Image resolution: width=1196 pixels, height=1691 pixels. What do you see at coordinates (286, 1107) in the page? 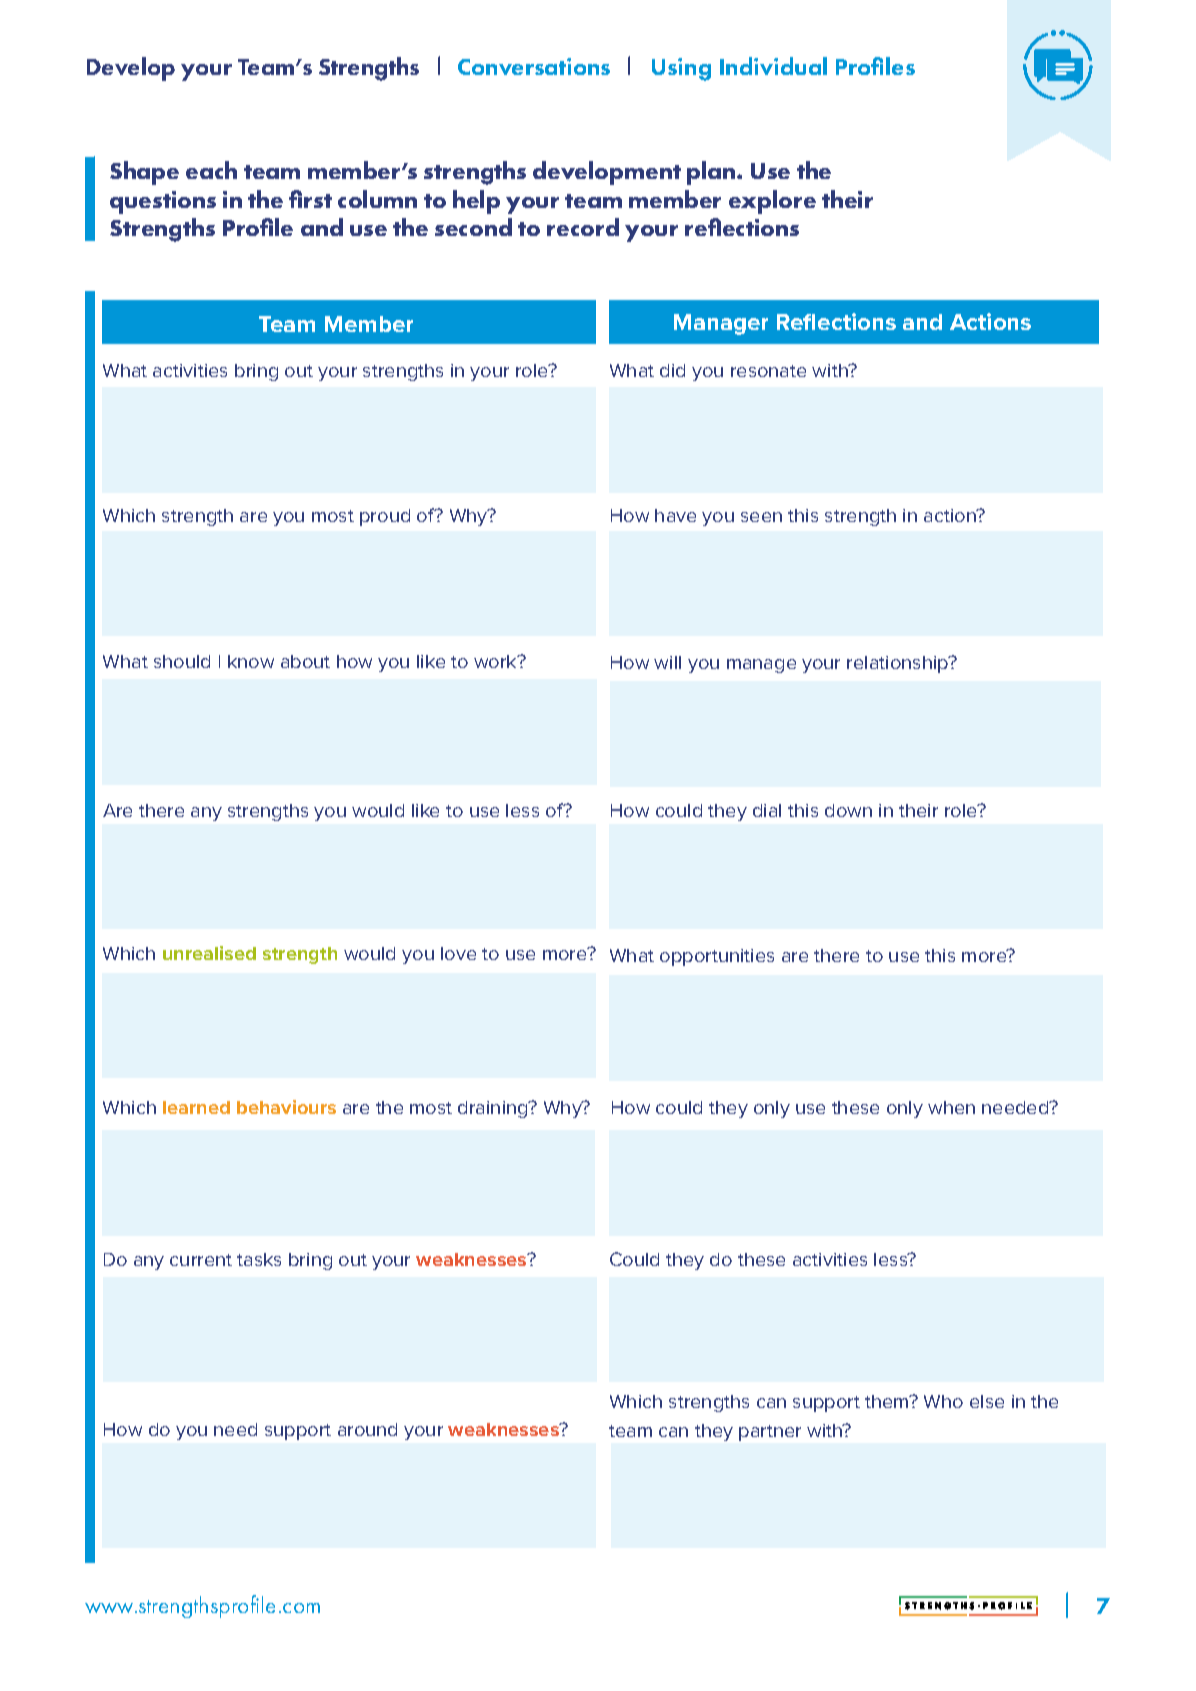
I see `behaviours` at bounding box center [286, 1107].
